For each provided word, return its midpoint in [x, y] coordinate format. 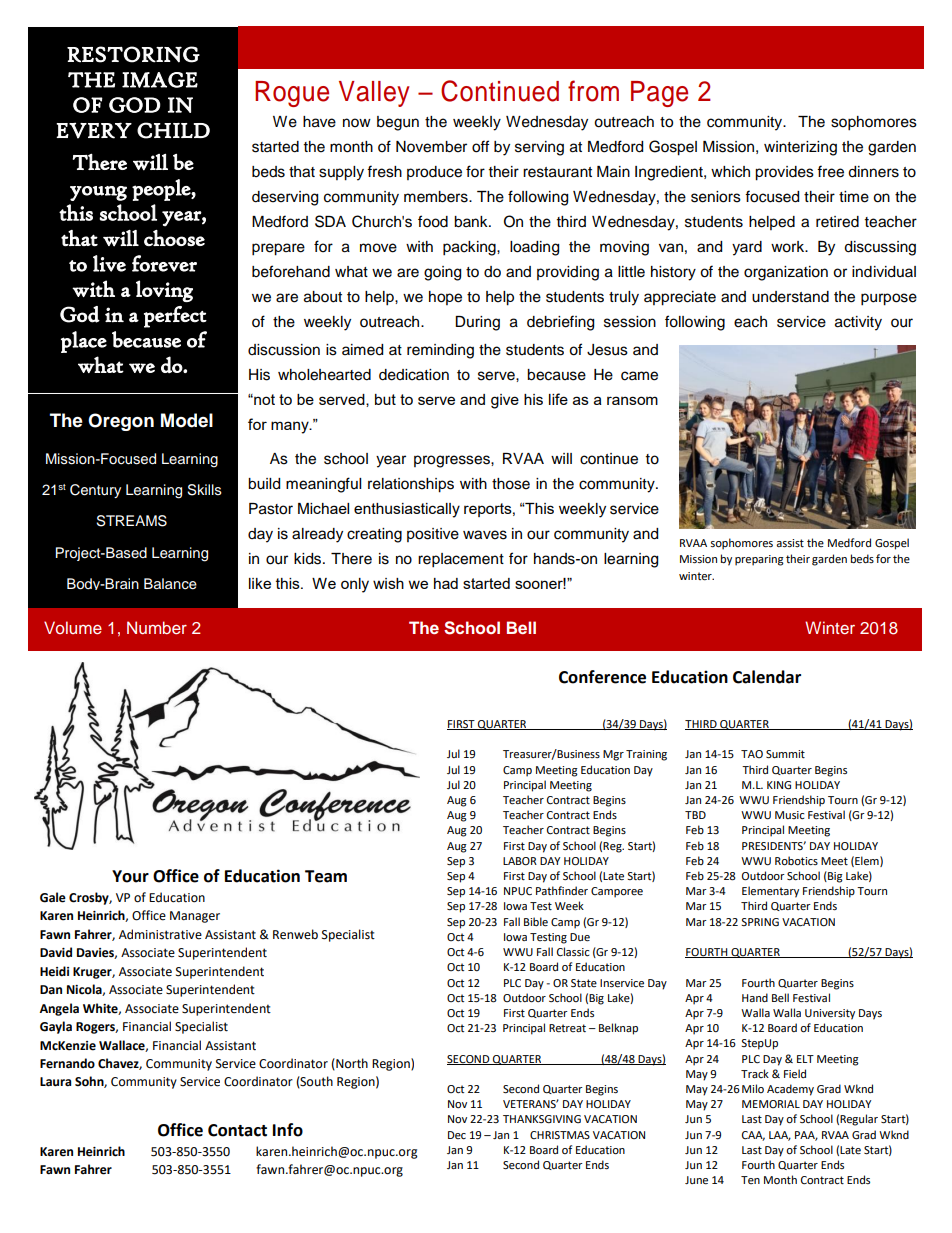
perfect [175, 317]
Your [130, 876]
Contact [237, 1130]
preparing [759, 560]
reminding [440, 351]
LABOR [520, 861]
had [446, 583]
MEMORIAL [771, 1104]
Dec [457, 1135]
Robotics [796, 861]
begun [398, 123]
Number [157, 627]
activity [858, 323]
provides [784, 173]
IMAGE [160, 80]
